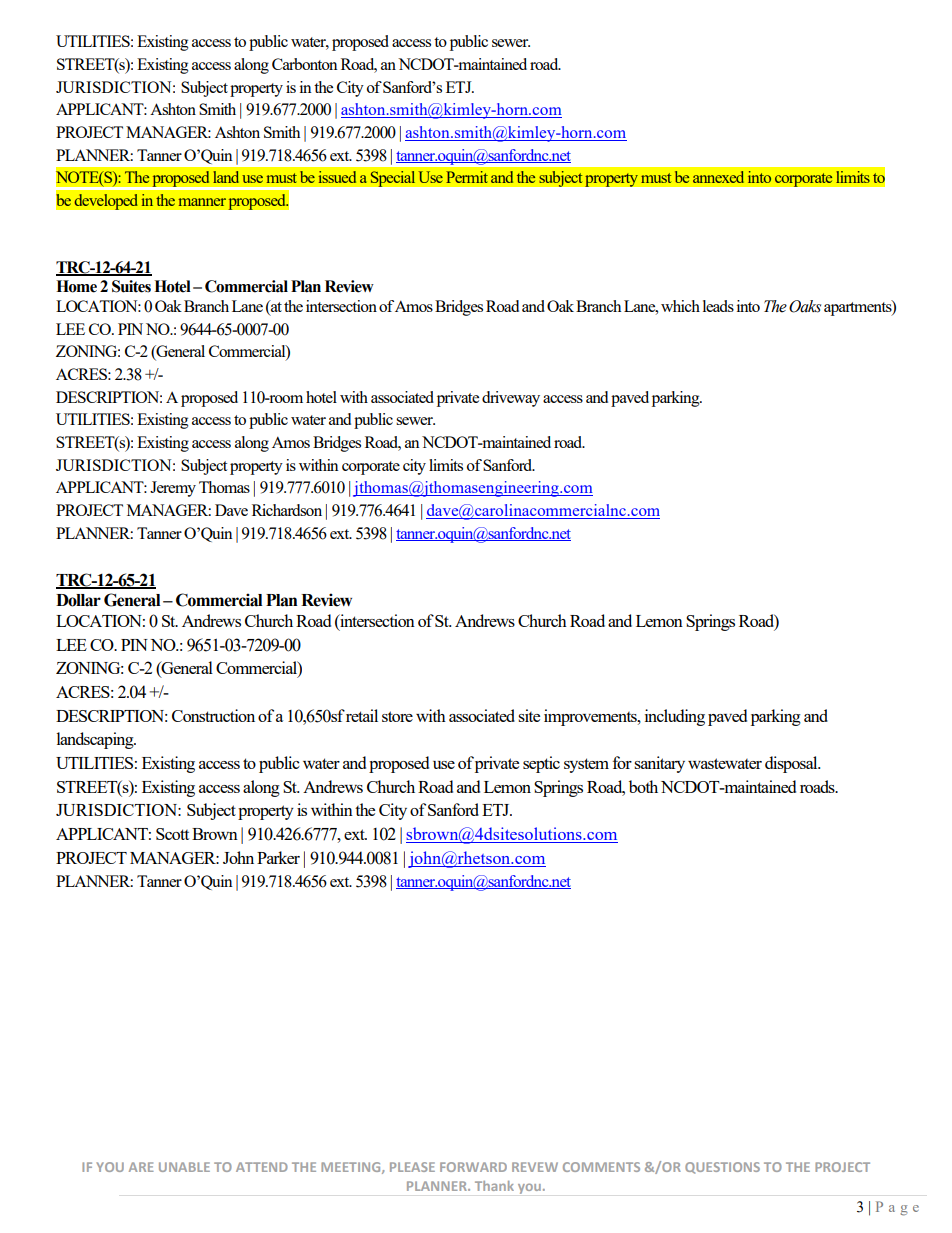  What do you see at coordinates (202, 202) in the screenshot?
I see `manner` at bounding box center [202, 202].
